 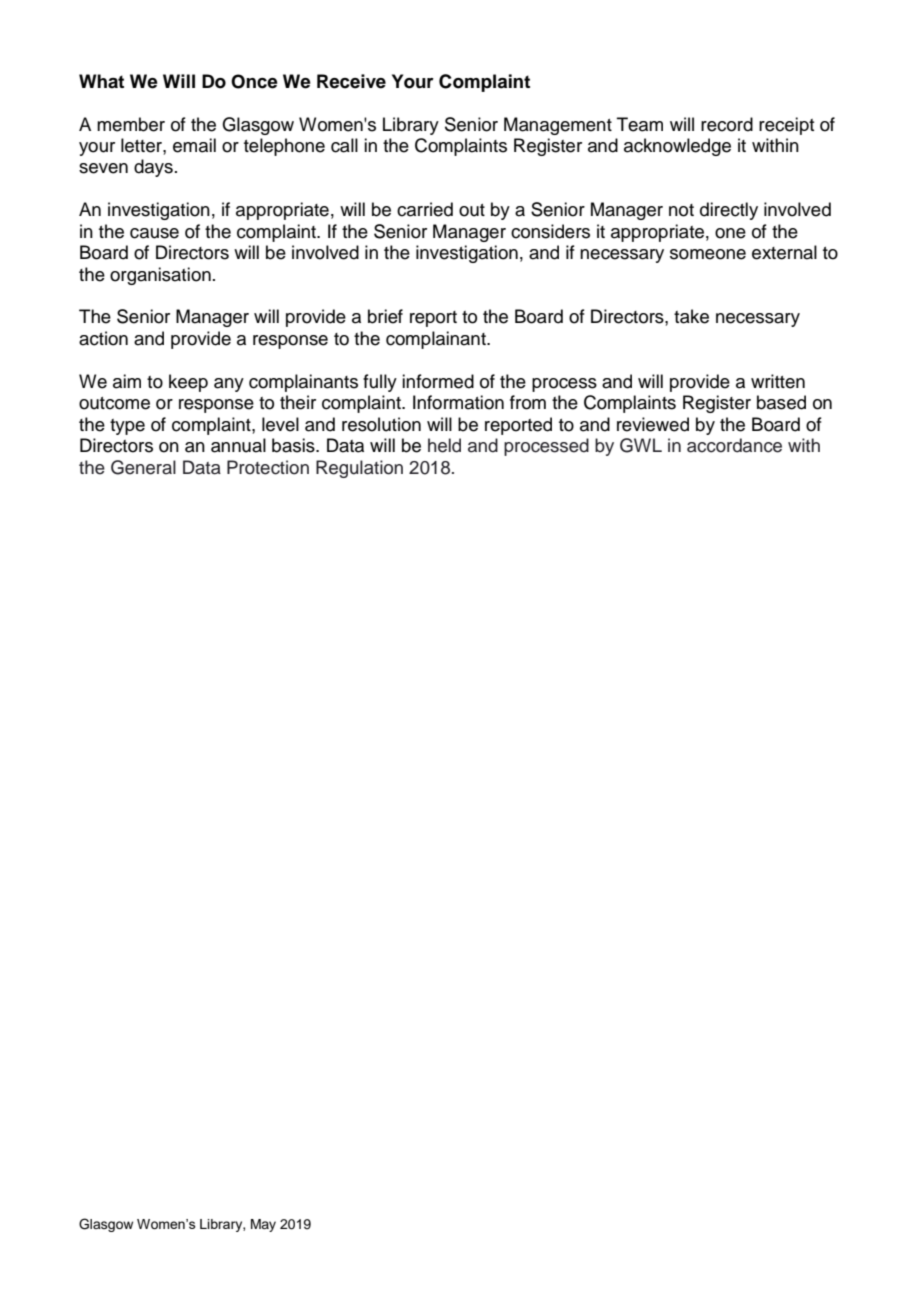 What do you see at coordinates (727, 124) in the document?
I see `record` at bounding box center [727, 124].
